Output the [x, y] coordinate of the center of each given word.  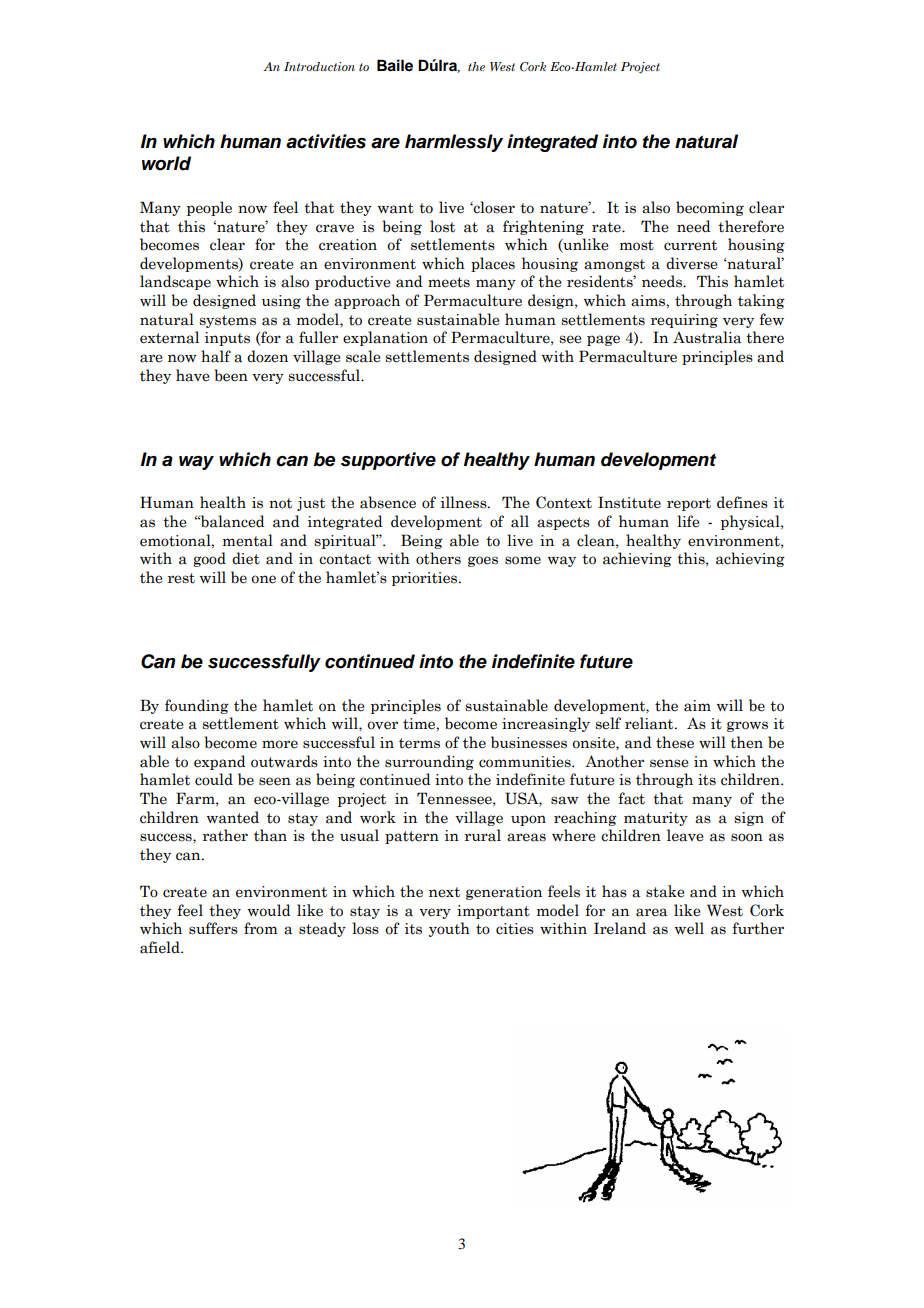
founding [197, 706]
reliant [650, 723]
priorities [426, 579]
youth [449, 929]
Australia [707, 337]
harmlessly [454, 143]
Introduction [319, 66]
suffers [213, 928]
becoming [710, 208]
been [231, 375]
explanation [385, 338]
